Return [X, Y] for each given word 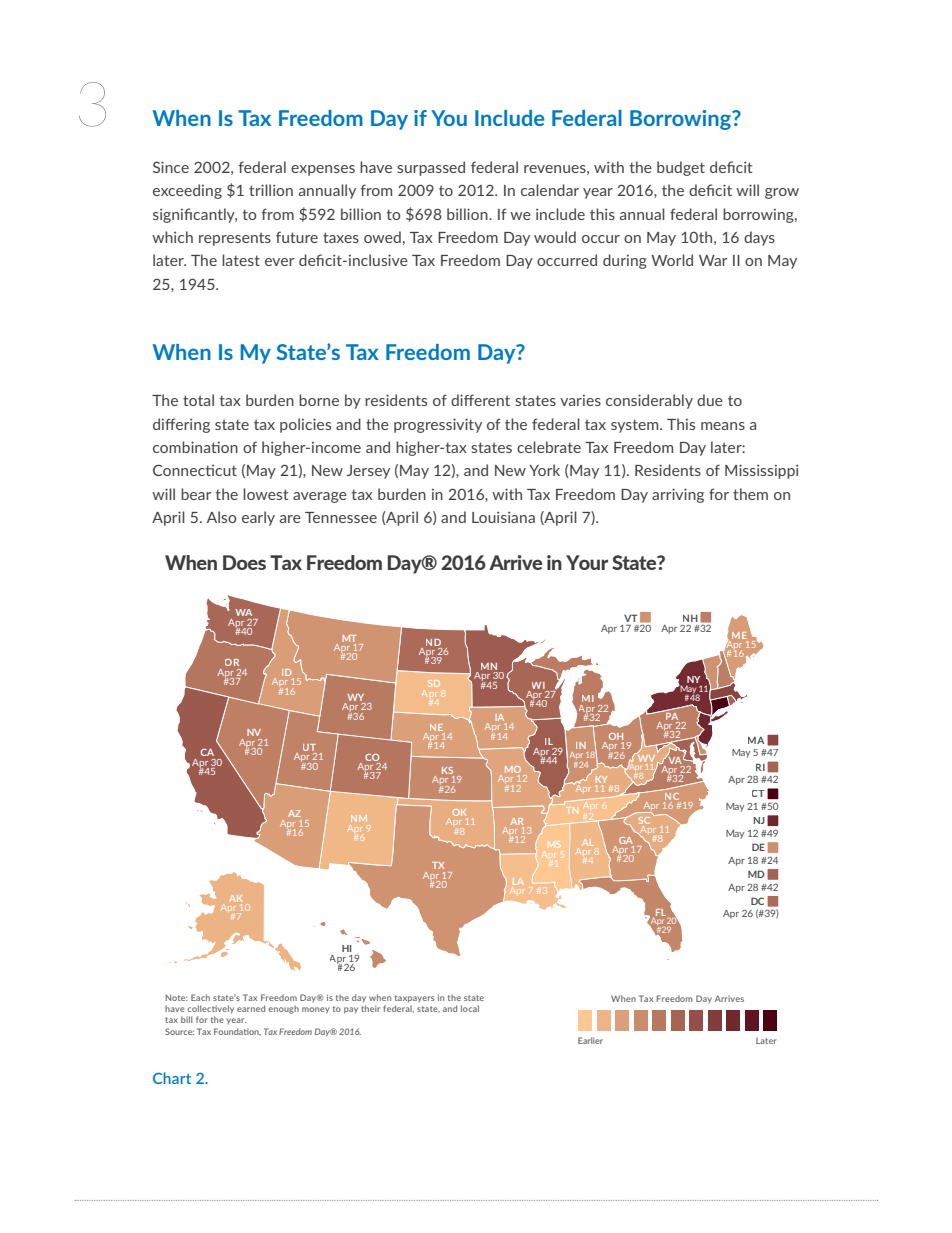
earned [251, 1008]
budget [681, 168]
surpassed [431, 168]
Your [587, 562]
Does [244, 562]
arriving [678, 495]
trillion [271, 190]
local [470, 1008]
